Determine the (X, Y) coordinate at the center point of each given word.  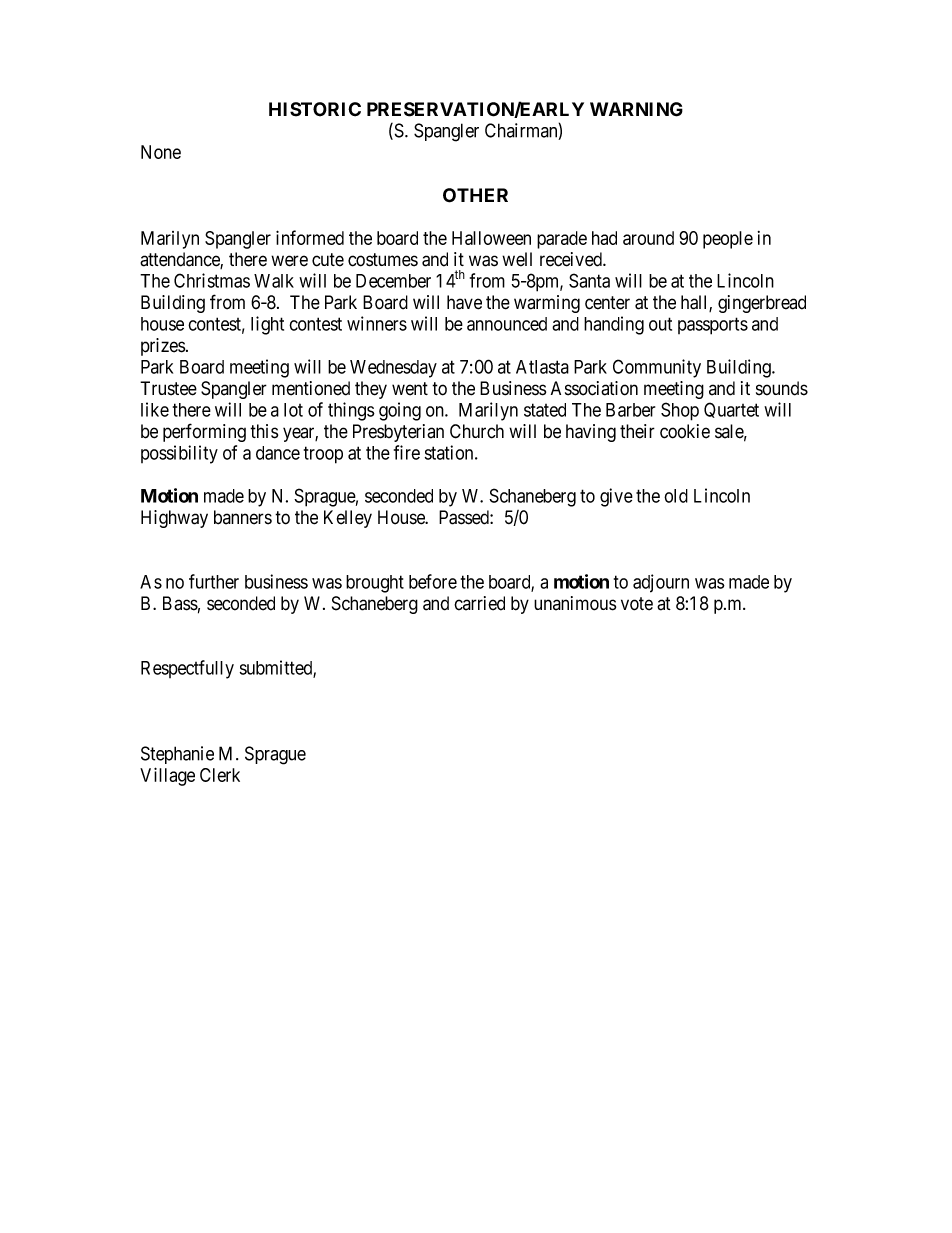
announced (507, 324)
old (676, 496)
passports (713, 326)
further (214, 581)
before (433, 581)
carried (479, 603)
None (161, 152)
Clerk (220, 775)
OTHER (475, 195)
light (267, 325)
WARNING (636, 109)
